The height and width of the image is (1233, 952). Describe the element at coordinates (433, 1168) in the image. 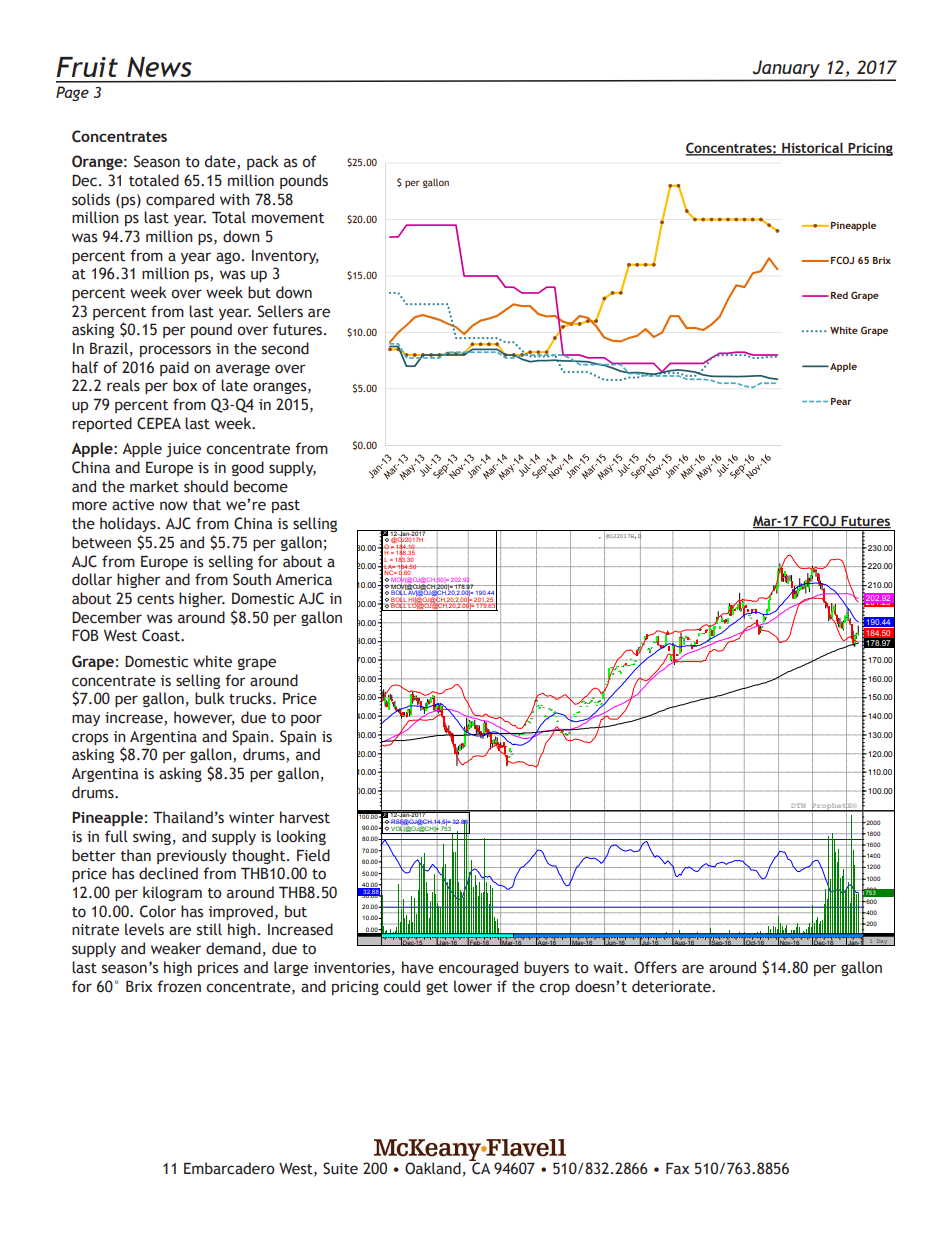

I see `Oakland` at that location.
